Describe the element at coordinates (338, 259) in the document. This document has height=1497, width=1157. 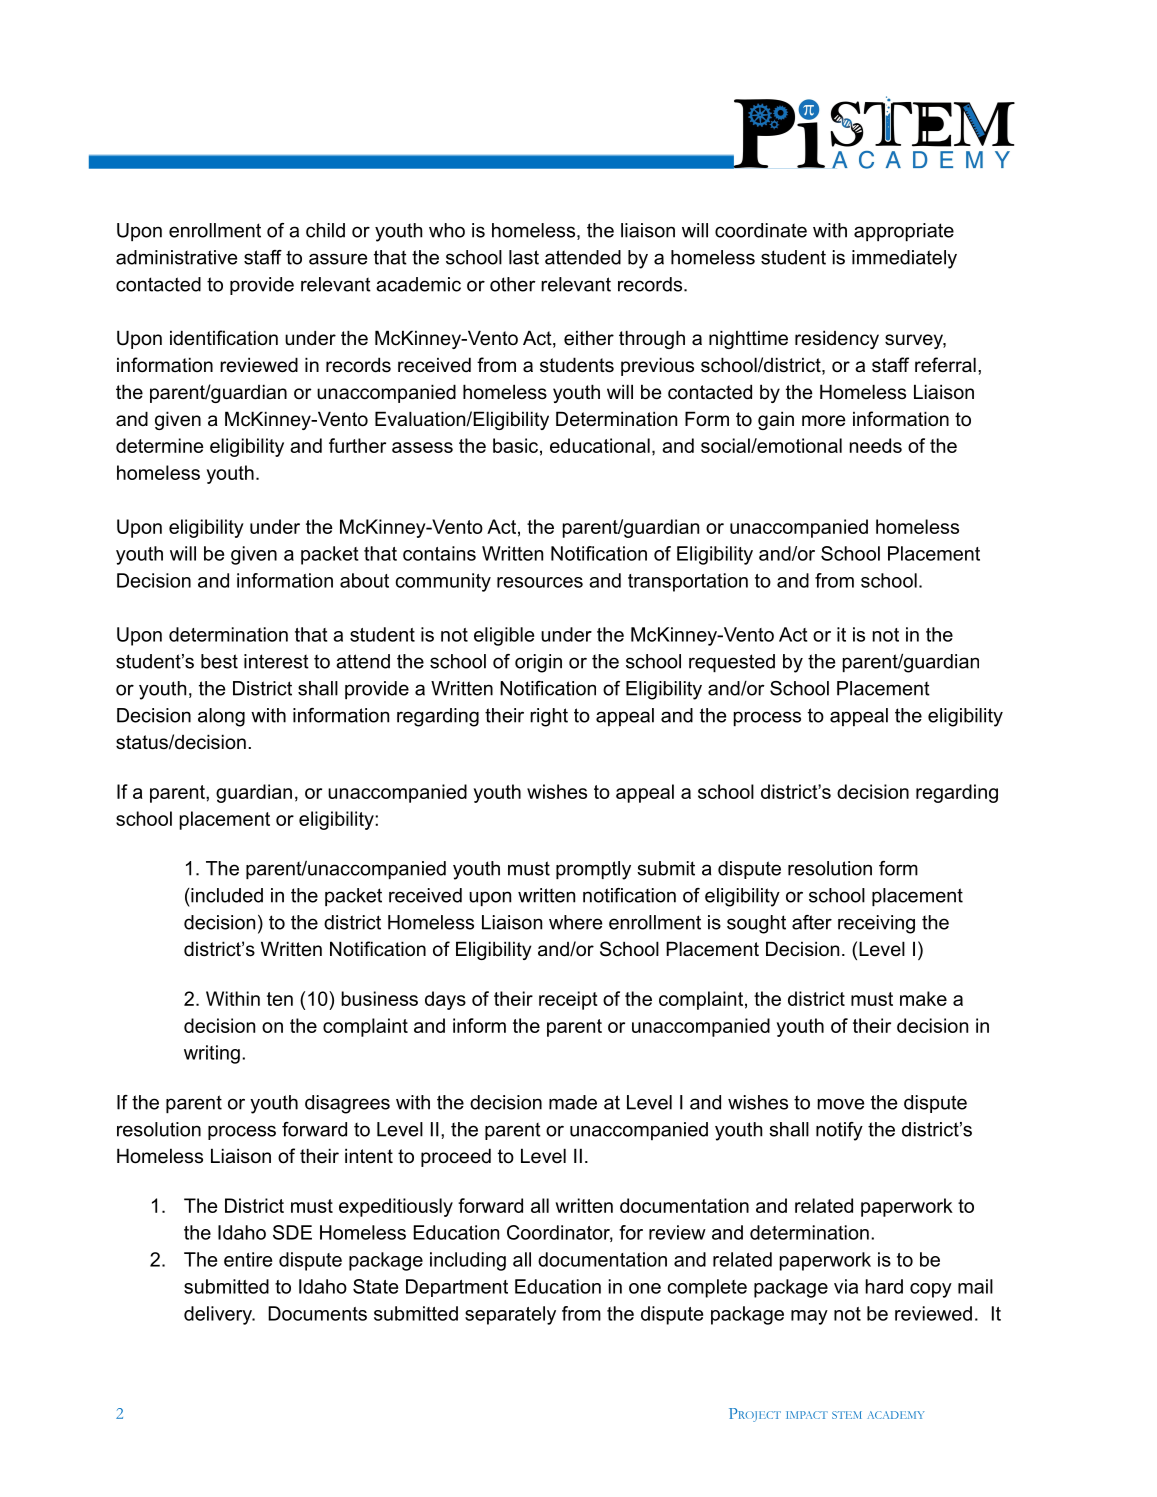
I see `assure` at that location.
